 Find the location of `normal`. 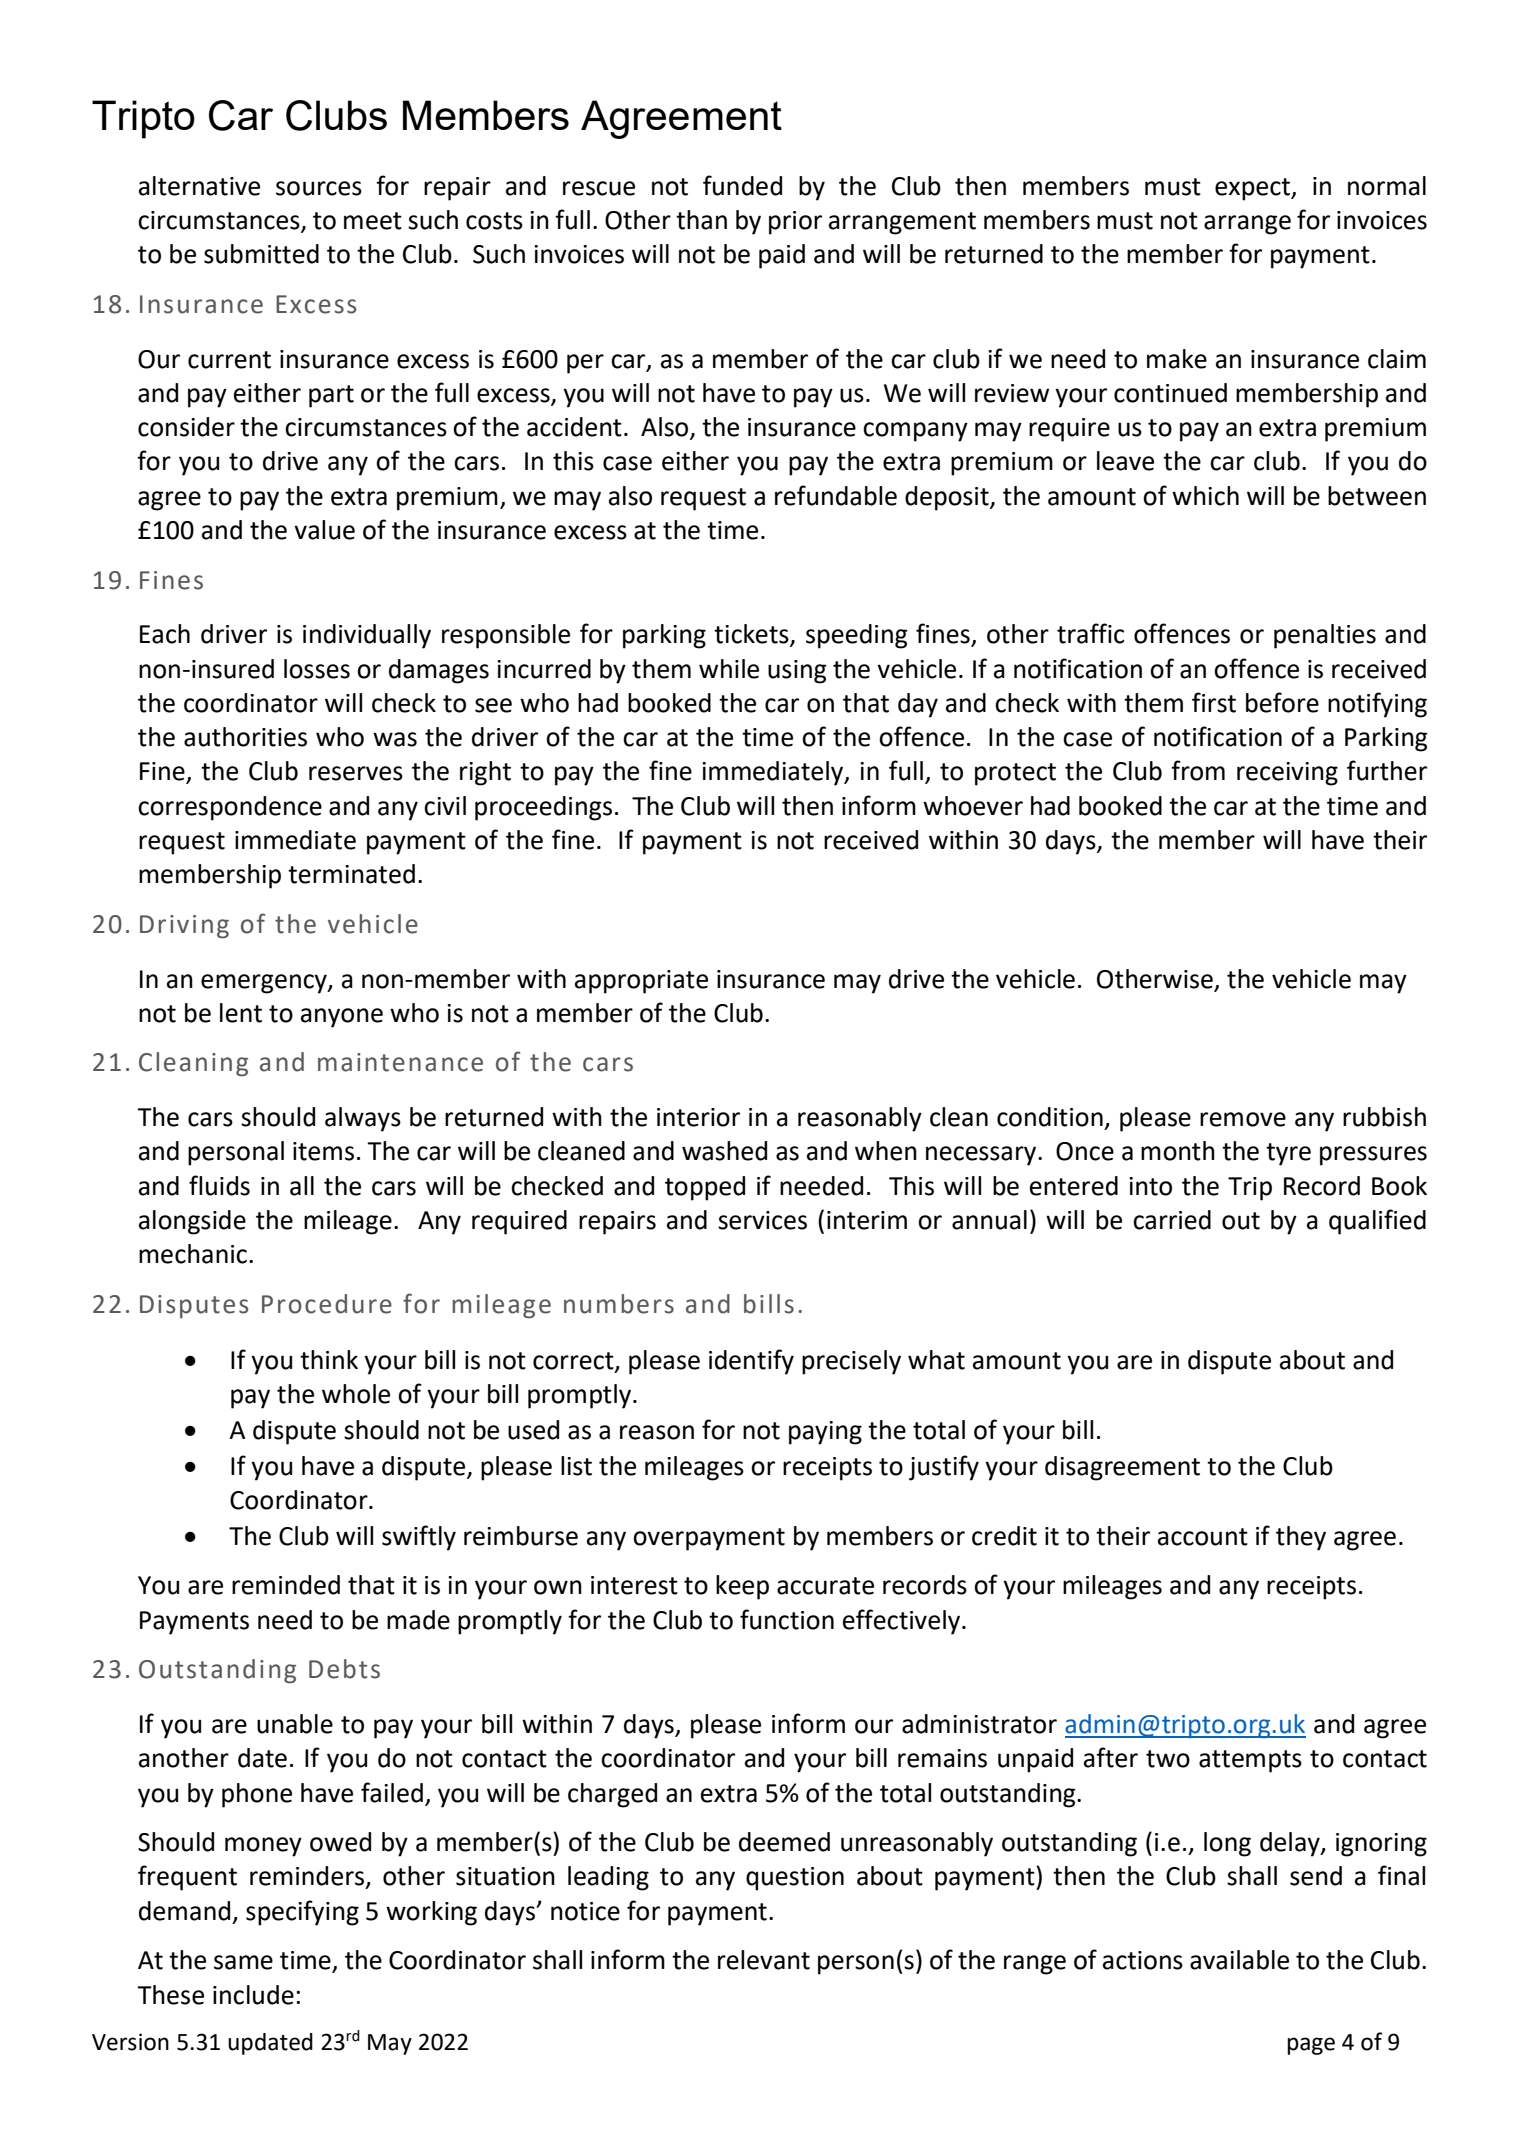

normal is located at coordinates (1387, 186).
